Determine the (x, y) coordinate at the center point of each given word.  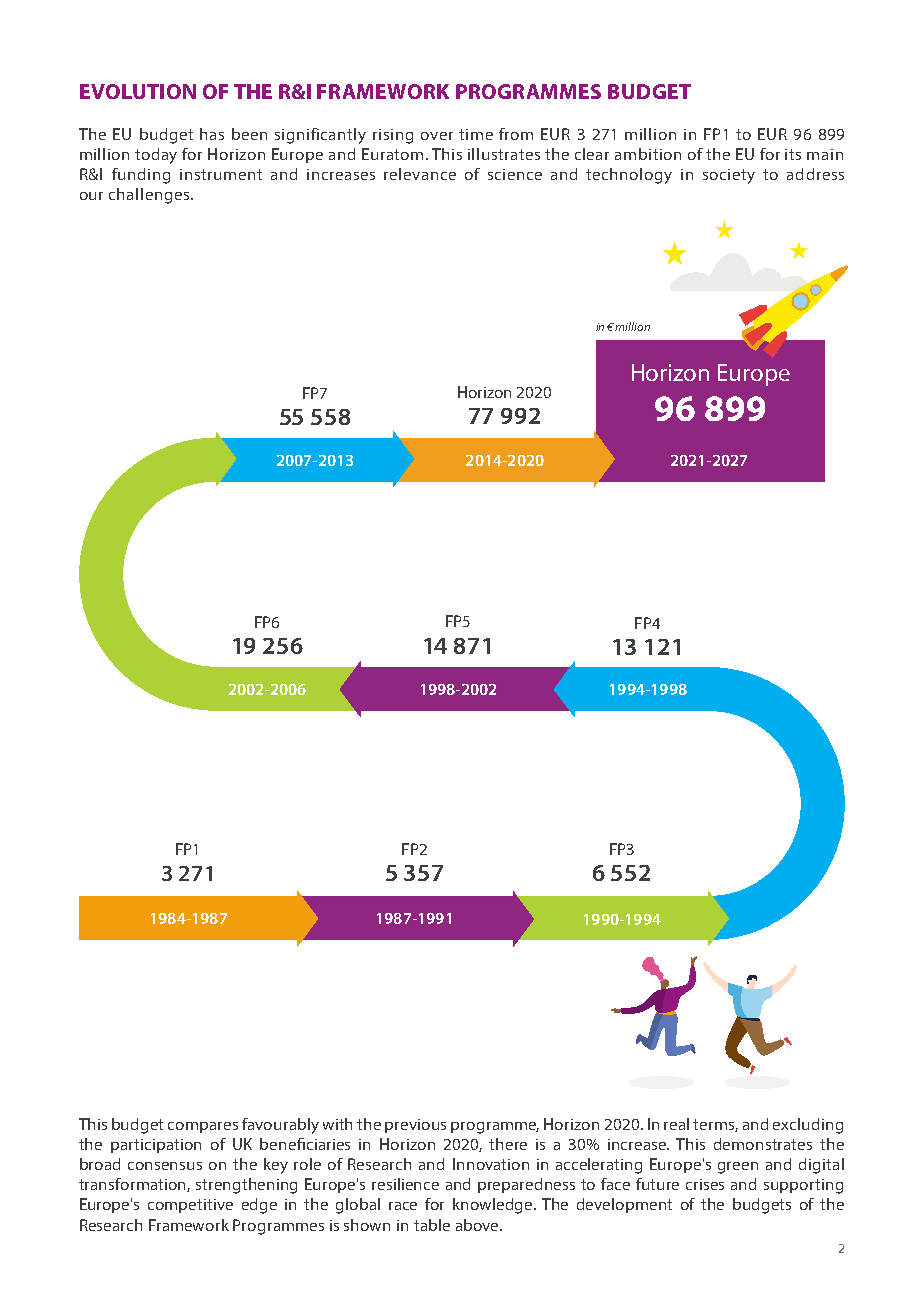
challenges (150, 196)
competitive (190, 1206)
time (476, 134)
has (212, 134)
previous (415, 1126)
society (729, 176)
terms (715, 1125)
